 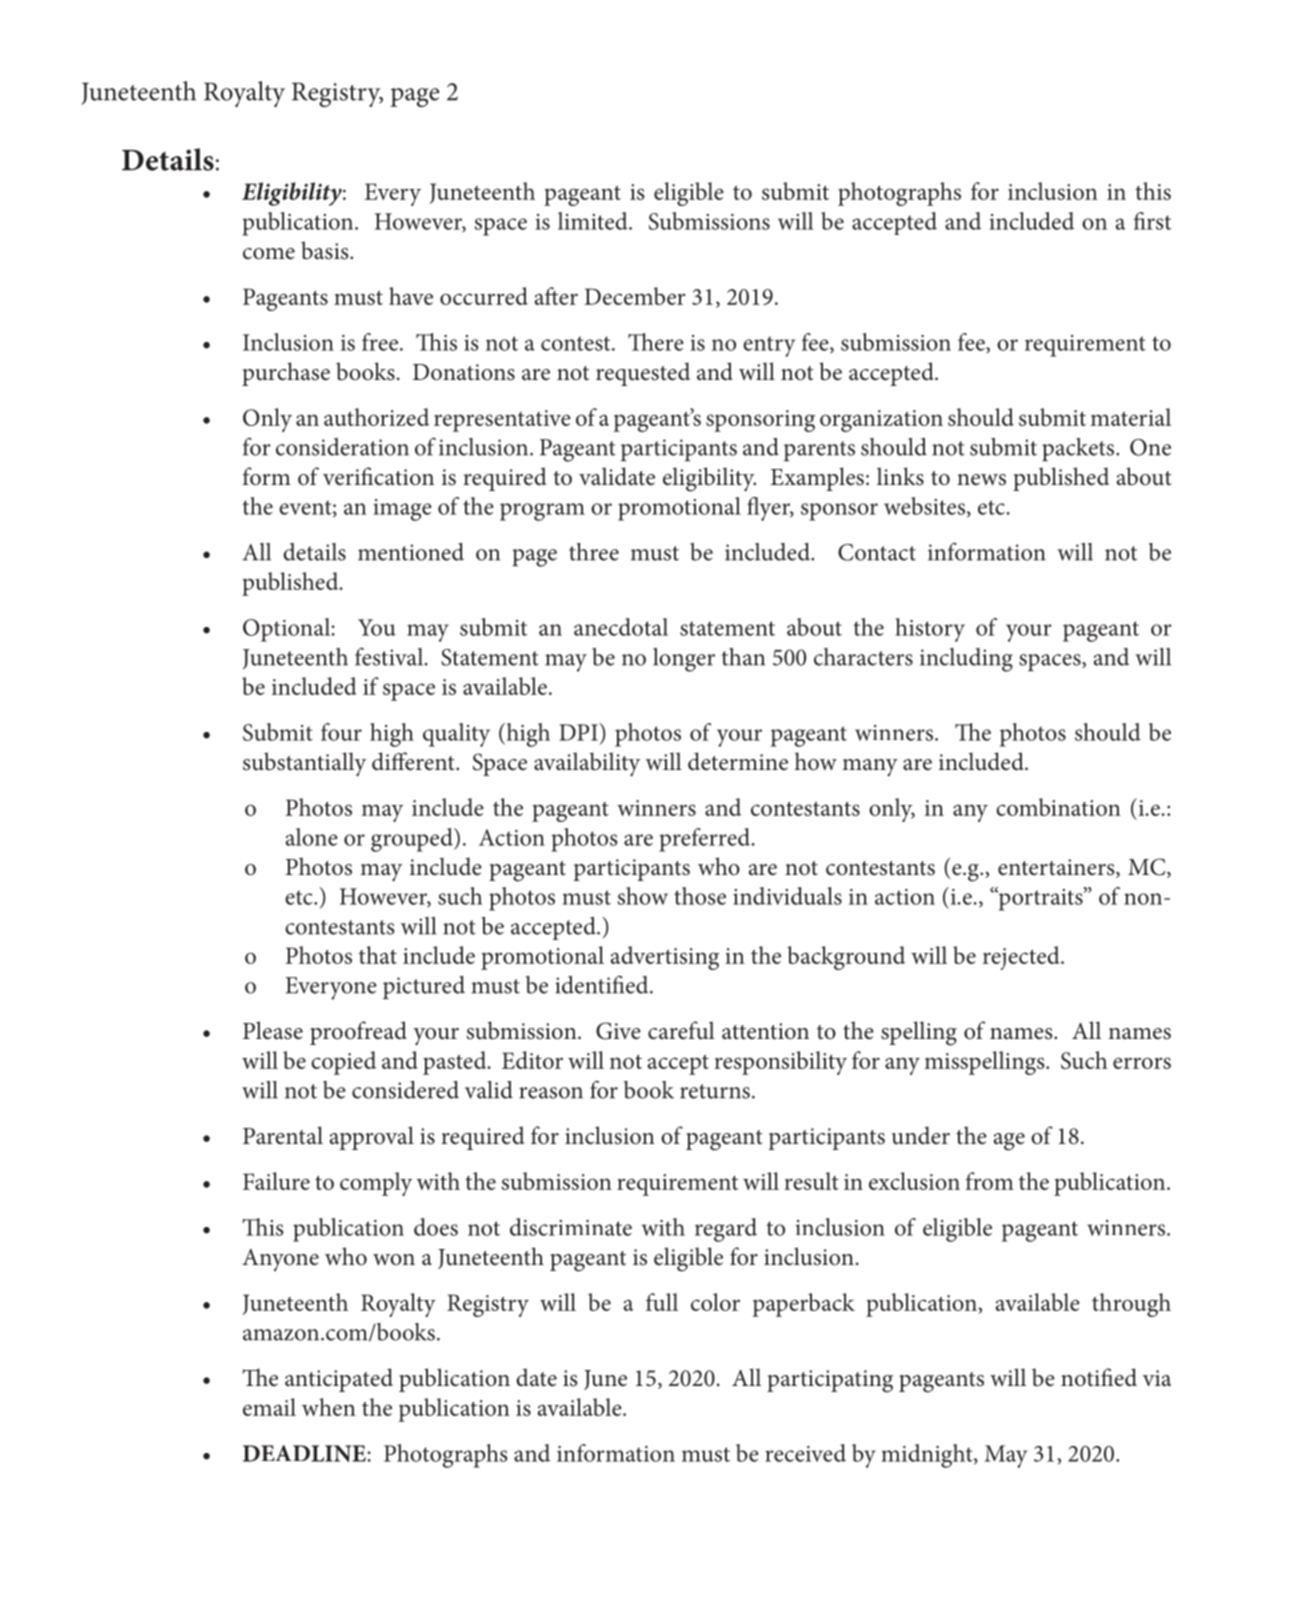 What do you see at coordinates (981, 480) in the screenshot?
I see `news` at bounding box center [981, 480].
